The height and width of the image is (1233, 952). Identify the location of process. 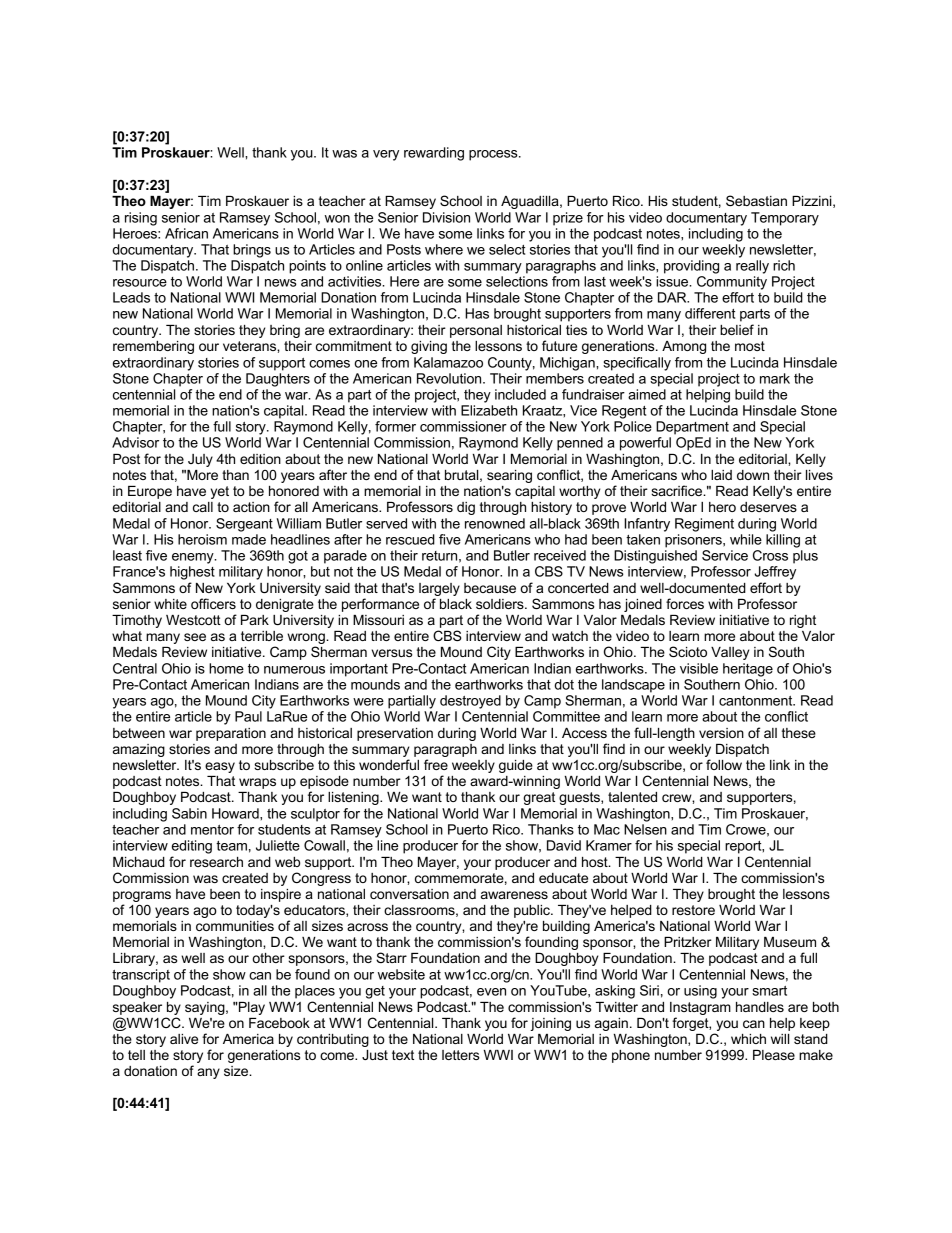
(494, 155).
